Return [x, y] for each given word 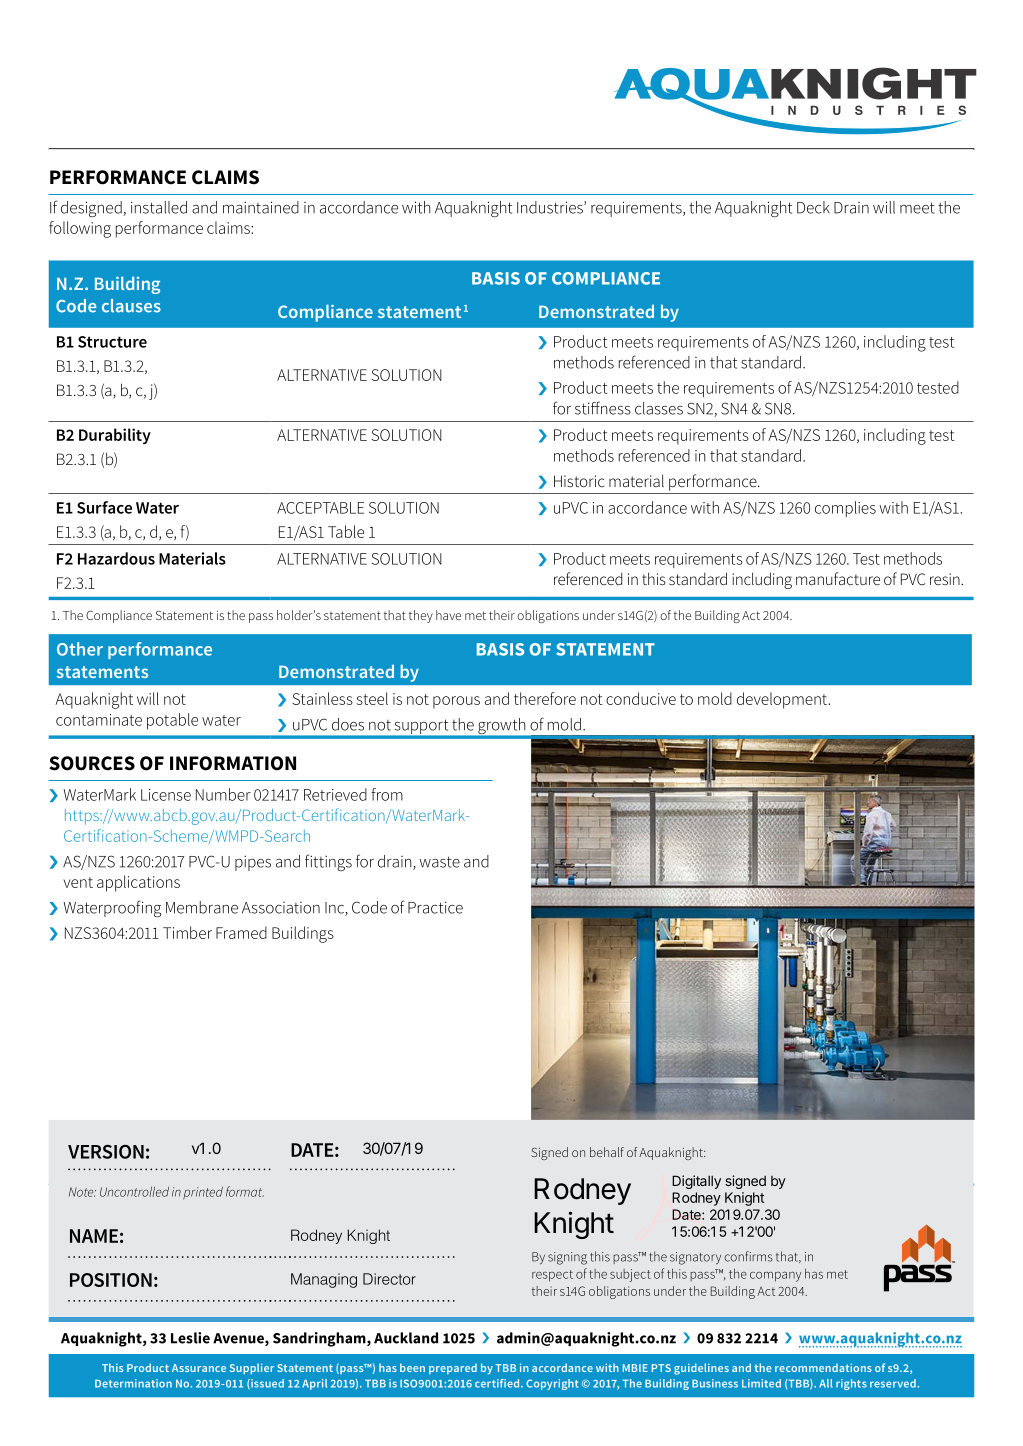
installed [159, 207]
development [783, 700]
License [166, 795]
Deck [813, 207]
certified [498, 1383]
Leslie [190, 1338]
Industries [551, 207]
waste [439, 862]
